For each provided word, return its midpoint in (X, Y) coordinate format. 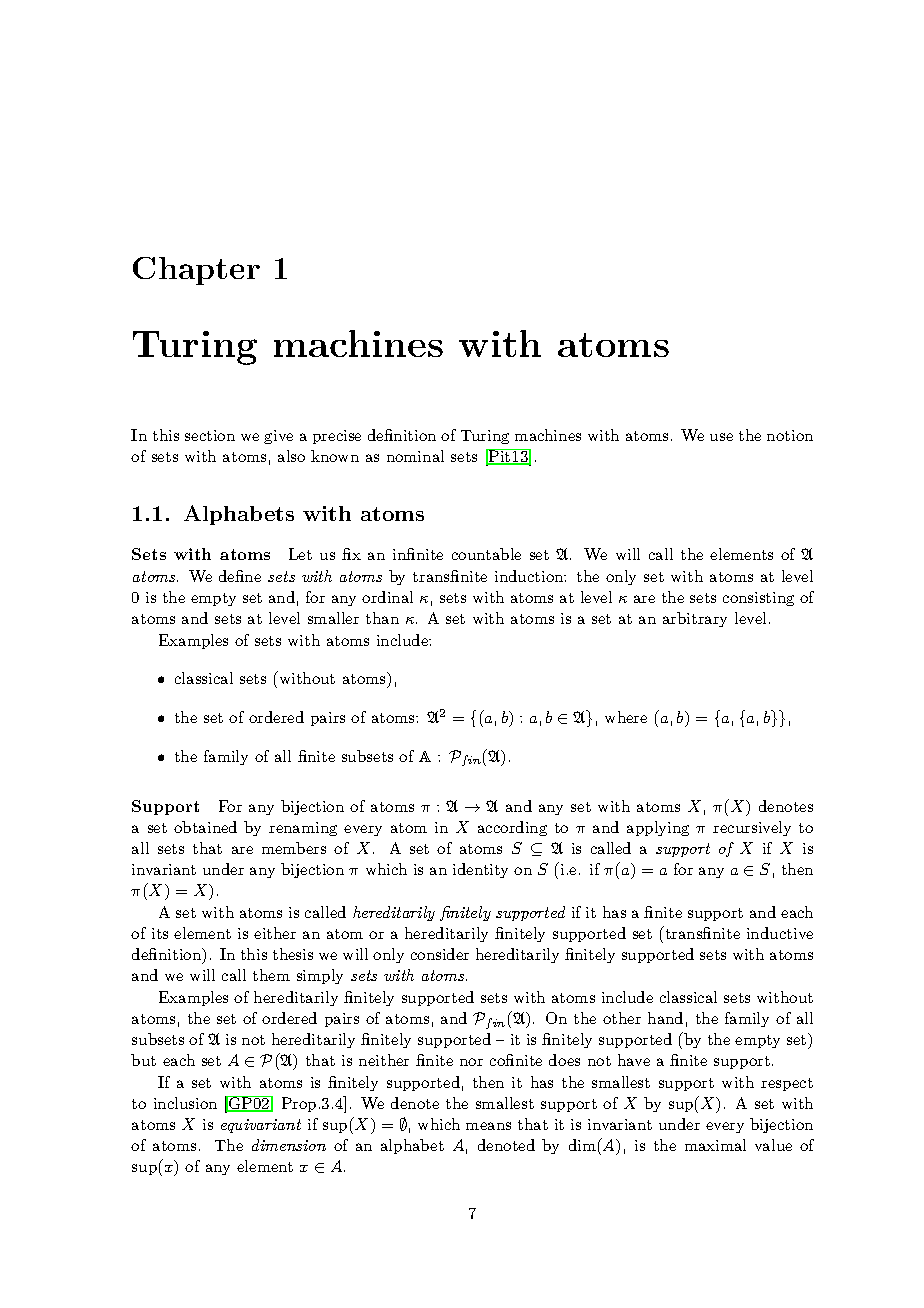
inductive (780, 933)
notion (790, 435)
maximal (715, 1145)
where (626, 717)
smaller (333, 618)
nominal (415, 456)
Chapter (196, 271)
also (291, 456)
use (721, 437)
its (160, 933)
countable (486, 554)
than (382, 618)
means (488, 1126)
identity (480, 870)
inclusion (185, 1103)
